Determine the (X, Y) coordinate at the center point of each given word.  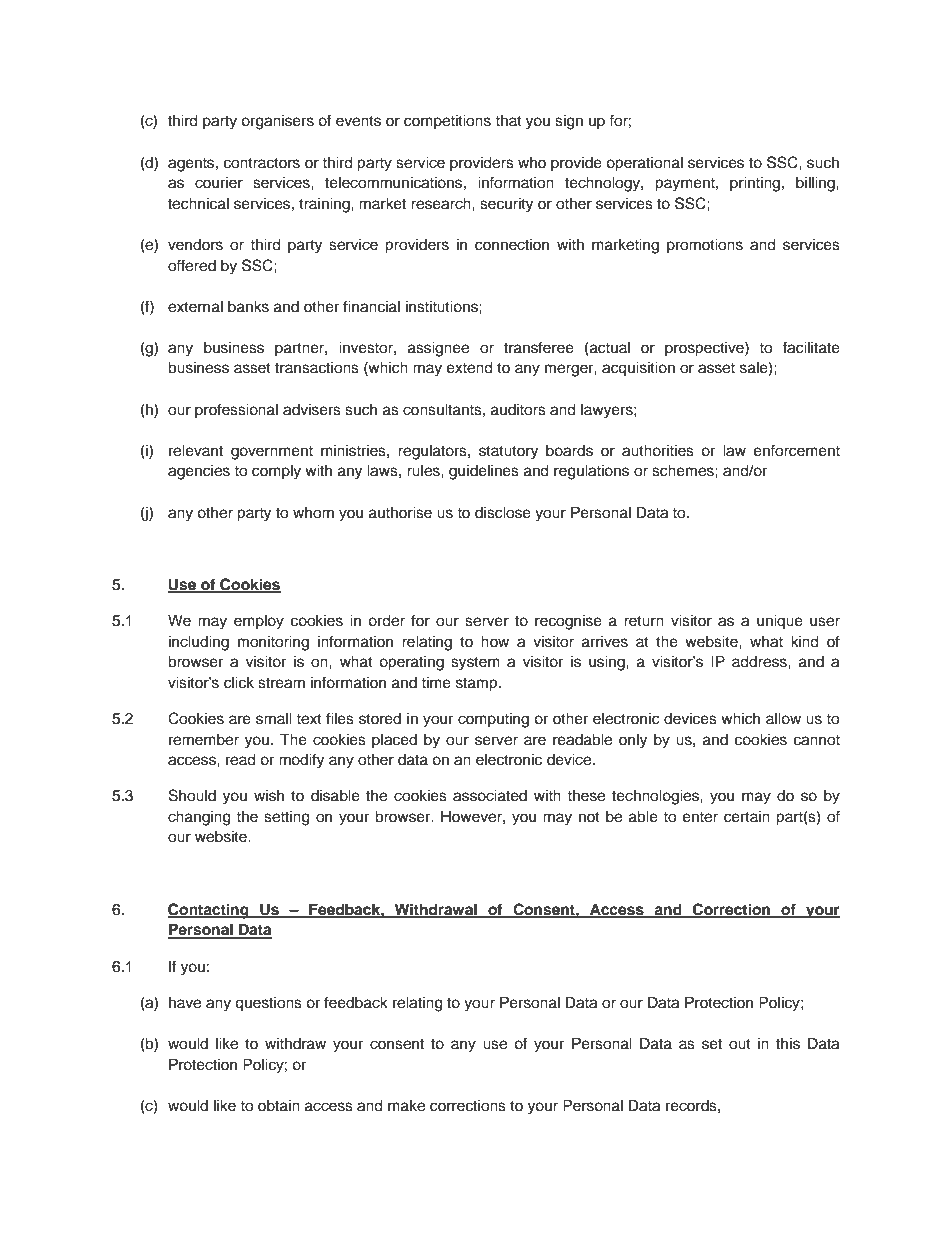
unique (780, 621)
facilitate (811, 347)
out (740, 1044)
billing (816, 184)
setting (287, 818)
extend (470, 367)
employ (259, 622)
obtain (279, 1105)
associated (490, 795)
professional (236, 411)
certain (747, 817)
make (406, 1105)
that (508, 120)
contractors (262, 163)
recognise (568, 622)
